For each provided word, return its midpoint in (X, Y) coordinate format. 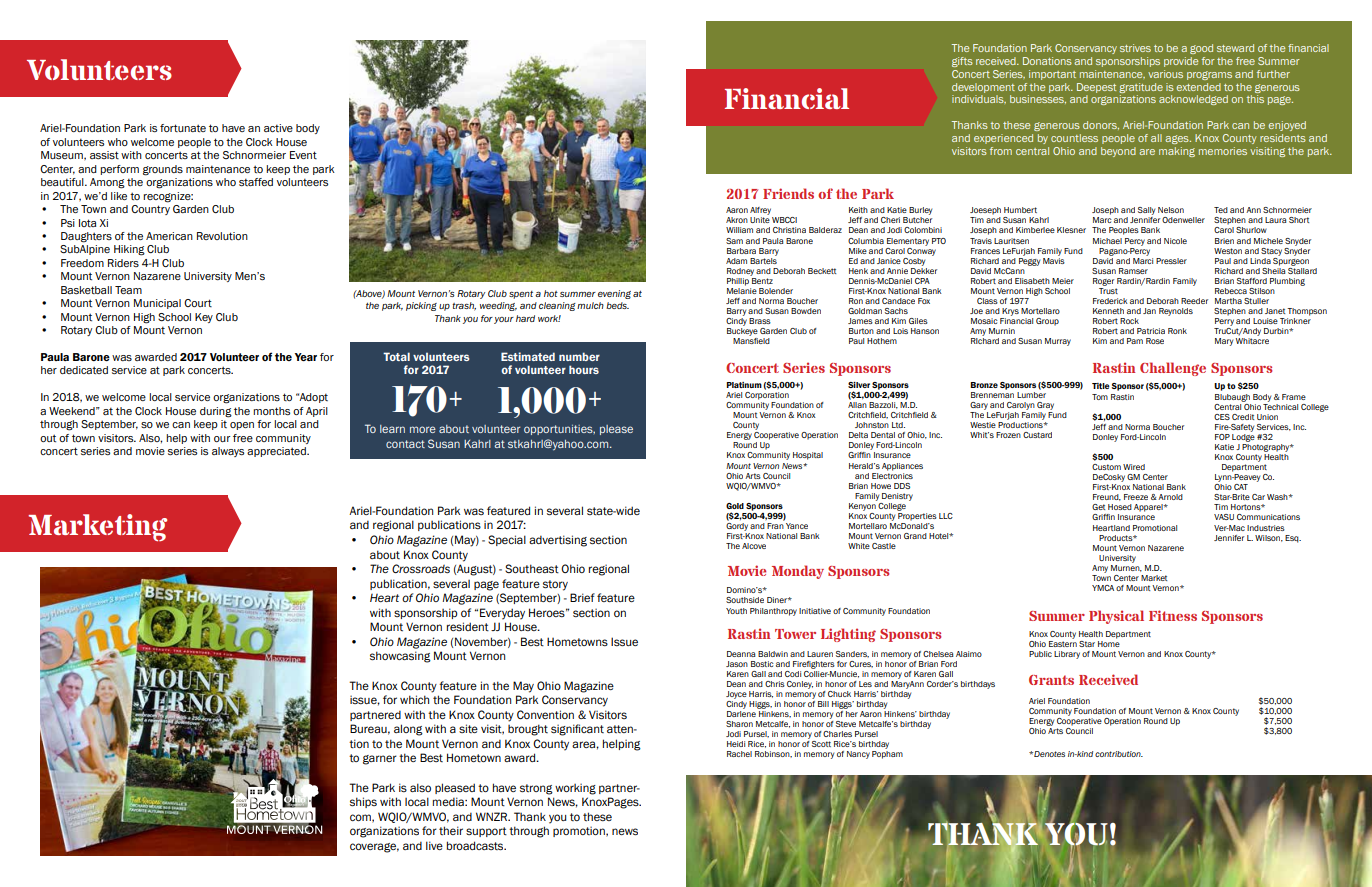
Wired (1134, 467)
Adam (736, 261)
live (434, 845)
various (1165, 74)
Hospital (808, 456)
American (169, 236)
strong (536, 789)
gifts (962, 62)
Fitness (1173, 615)
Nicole (1175, 241)
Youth (736, 611)
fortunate (183, 128)
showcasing (400, 657)
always (228, 452)
